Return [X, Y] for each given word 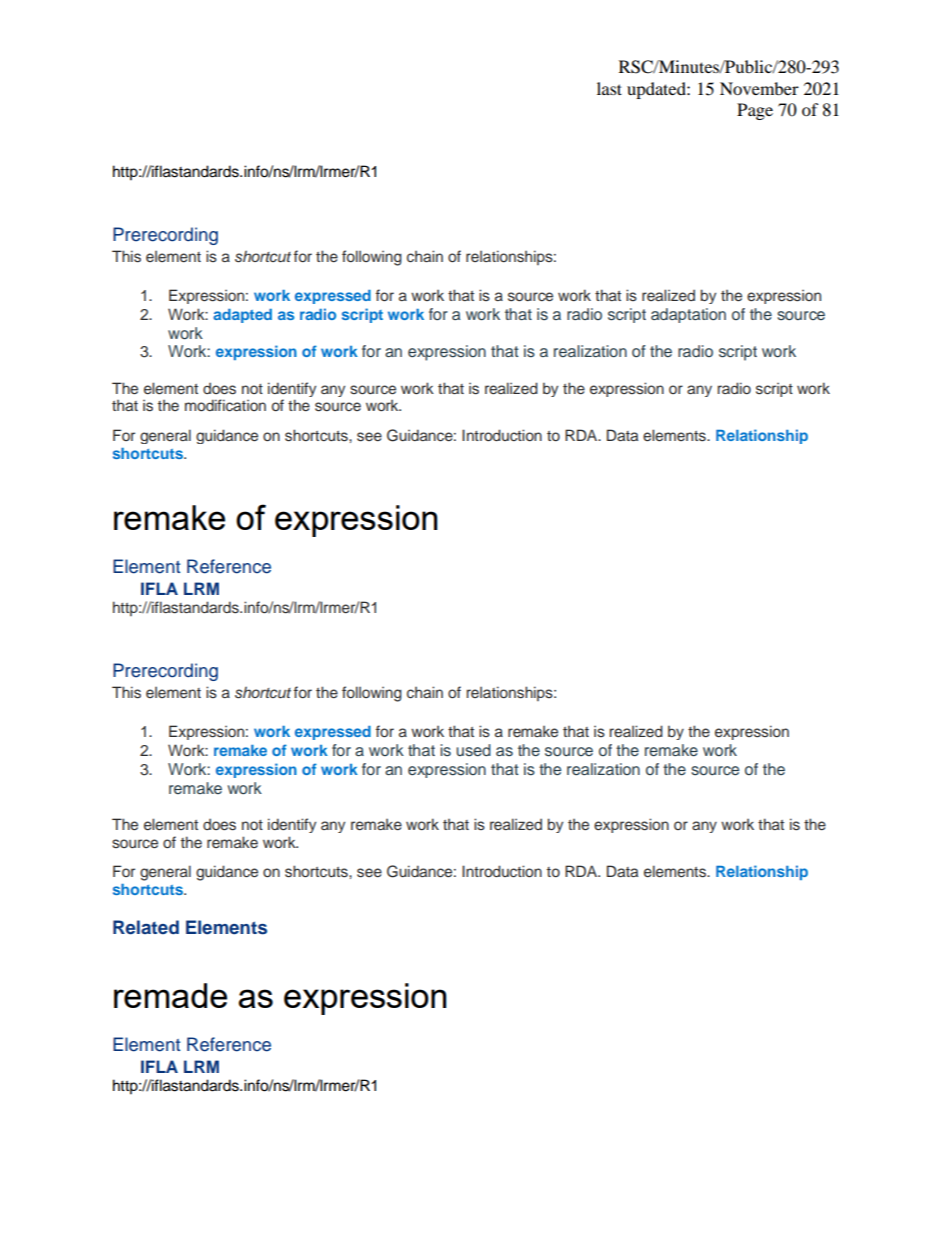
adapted [242, 316]
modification [225, 405]
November [759, 88]
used [473, 750]
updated [657, 90]
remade [170, 995]
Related [146, 927]
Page [755, 111]
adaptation [688, 315]
